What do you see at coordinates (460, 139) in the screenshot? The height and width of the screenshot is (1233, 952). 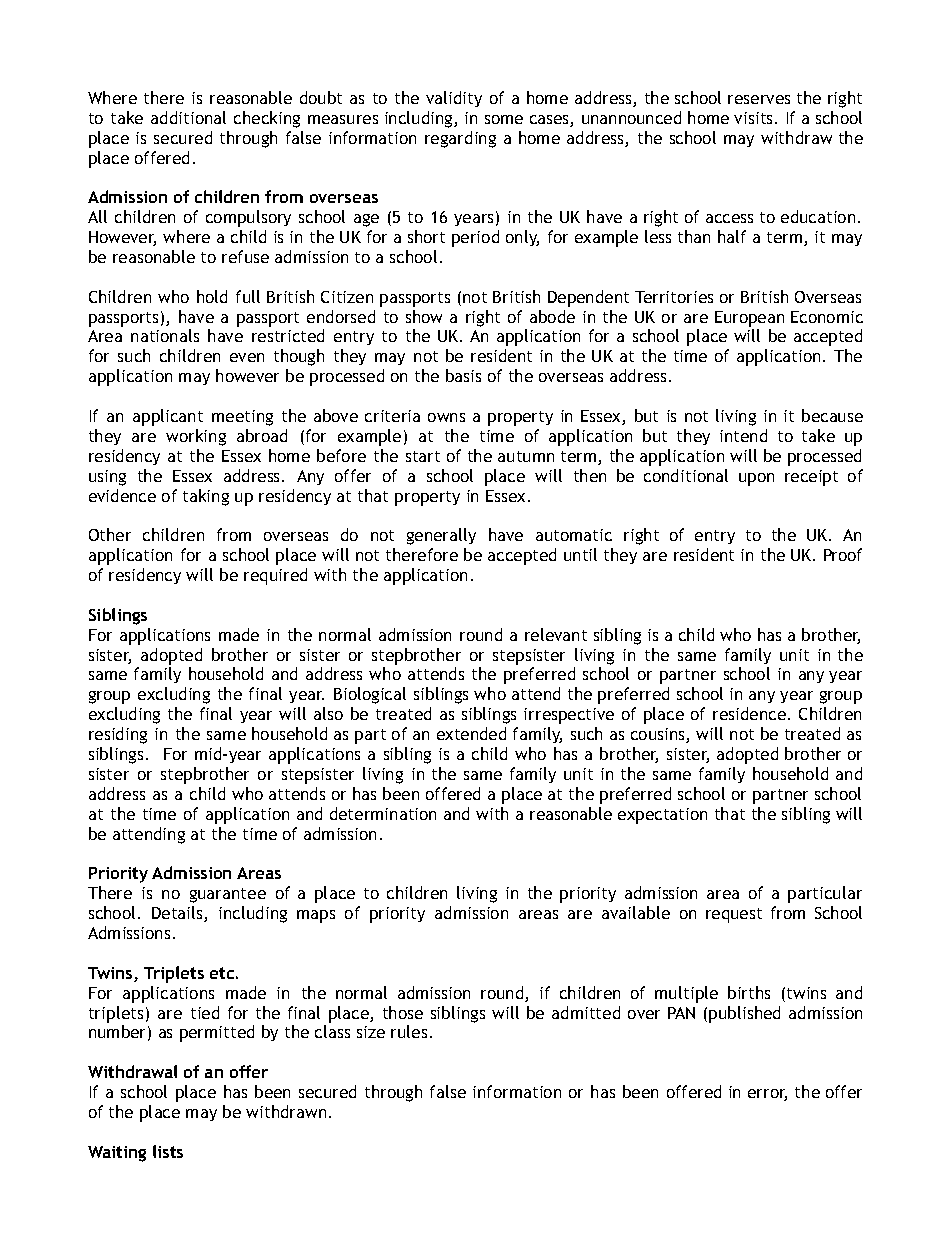 I see `regarding` at bounding box center [460, 139].
